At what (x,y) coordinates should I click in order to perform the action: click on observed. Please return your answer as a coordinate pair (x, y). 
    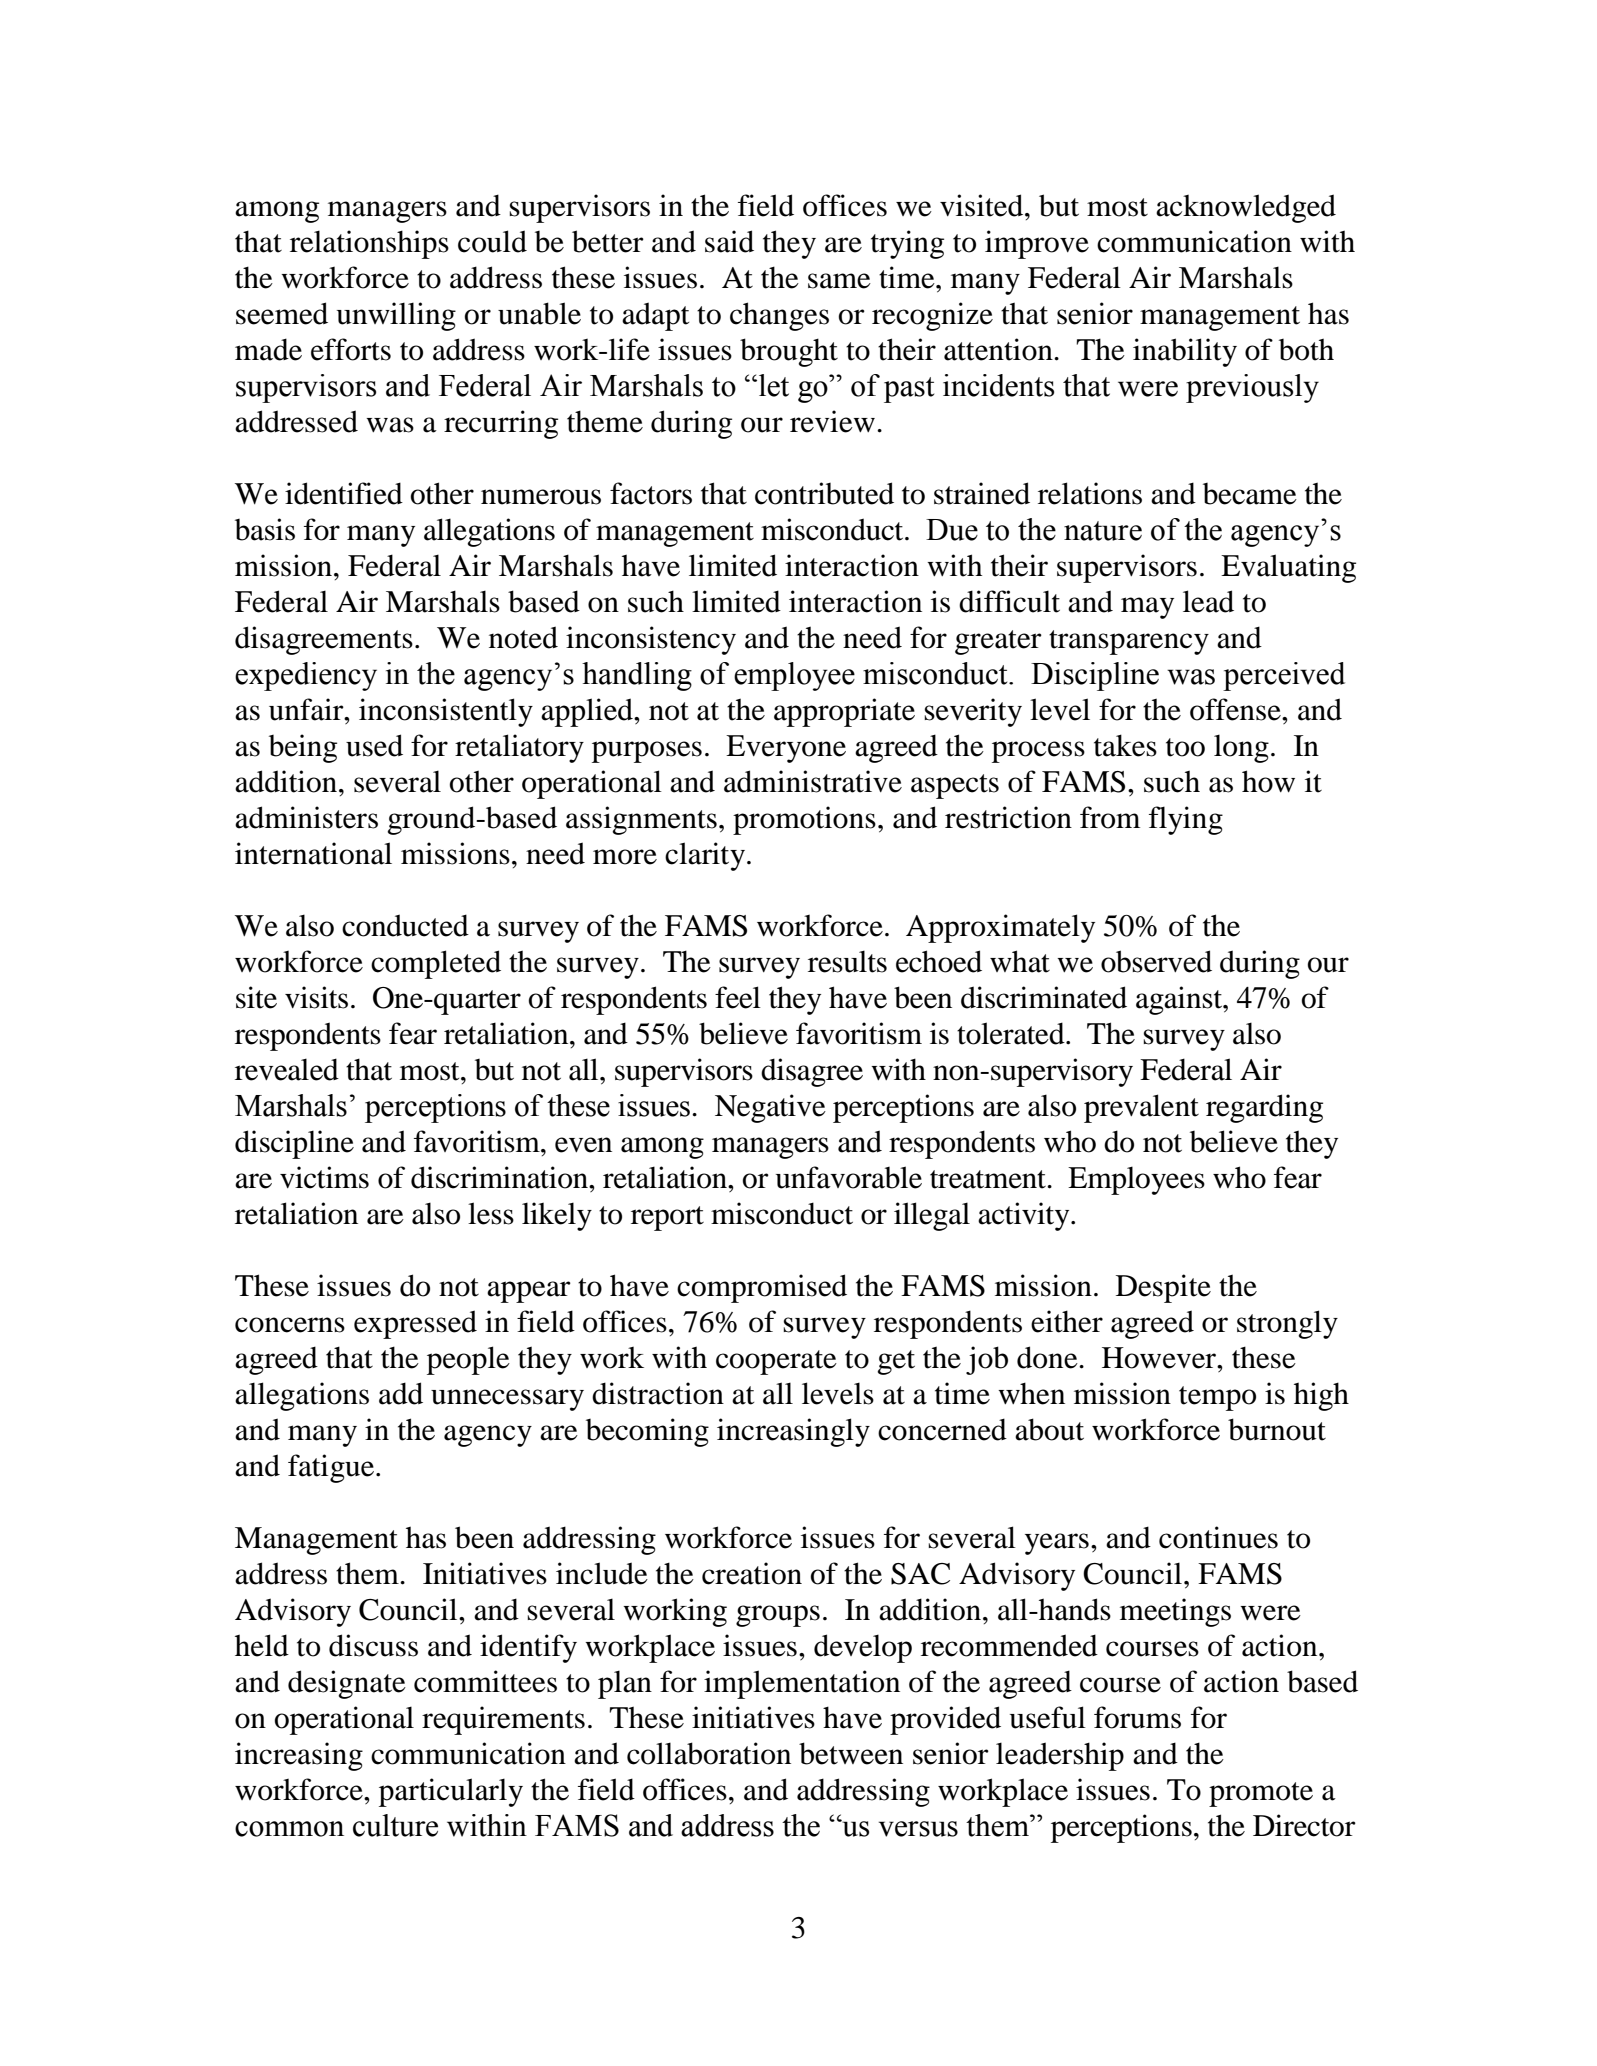
    Looking at the image, I should click on (1156, 961).
